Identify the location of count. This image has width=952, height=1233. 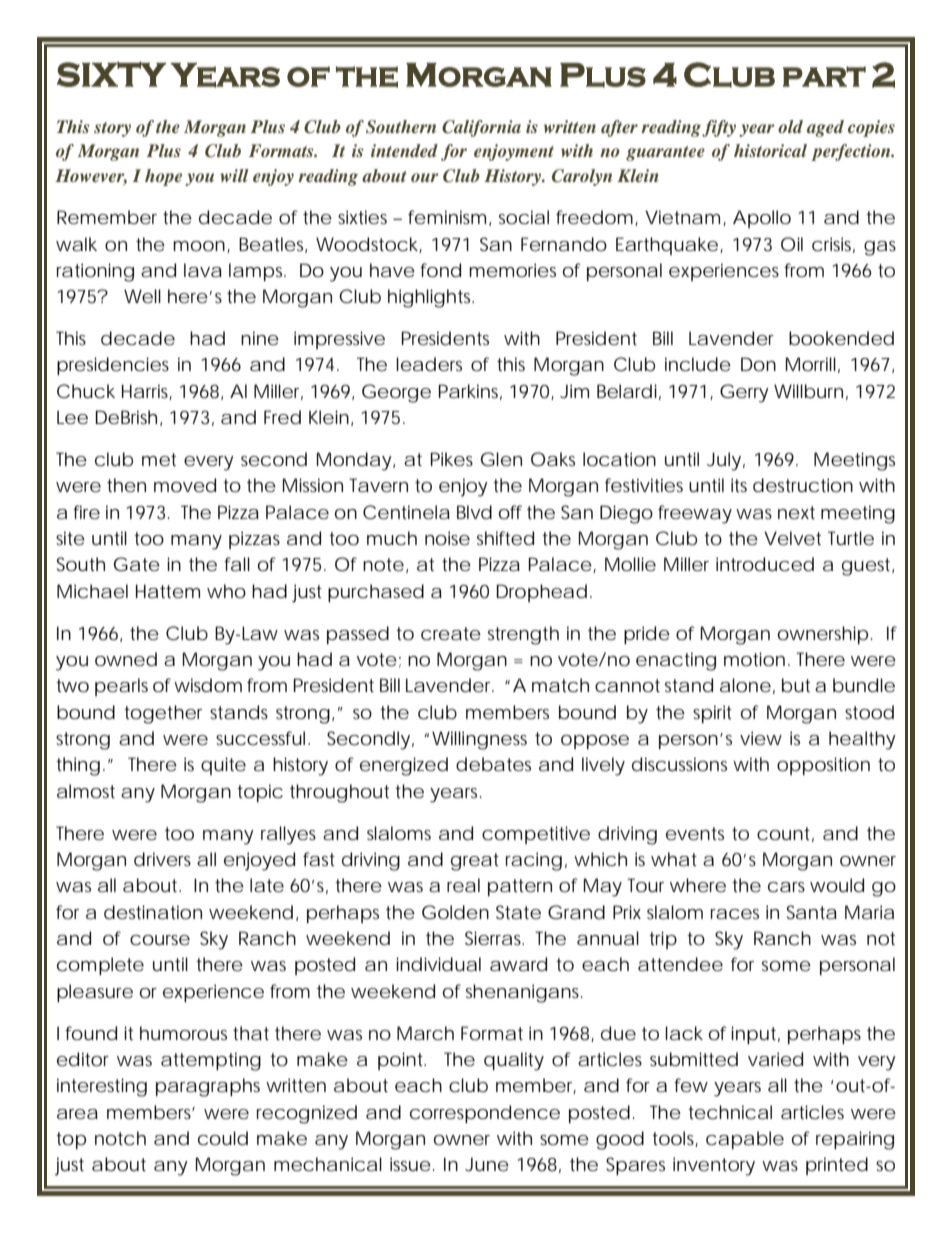
(783, 833).
